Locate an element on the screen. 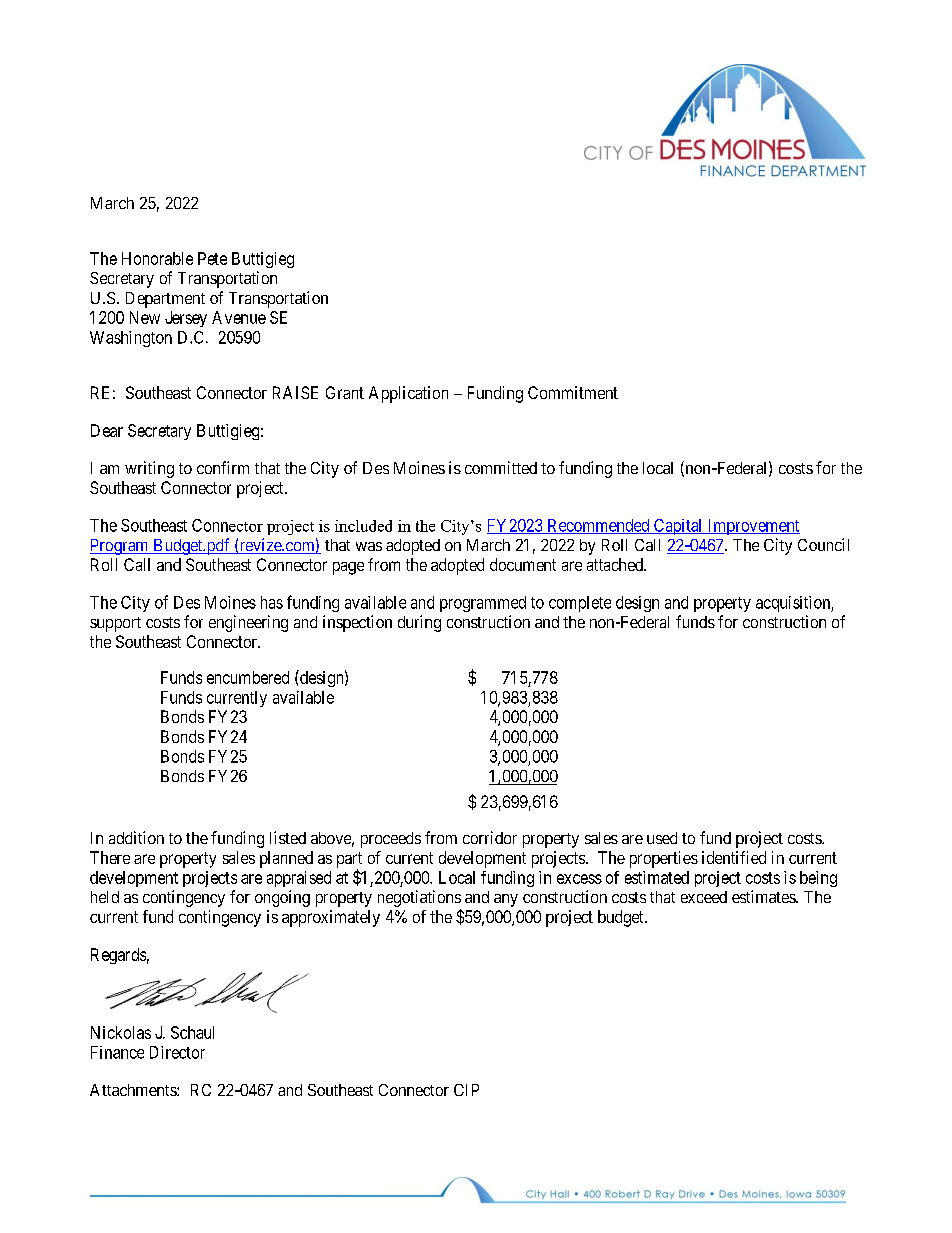 This screenshot has width=952, height=1233. has is located at coordinates (272, 602).
